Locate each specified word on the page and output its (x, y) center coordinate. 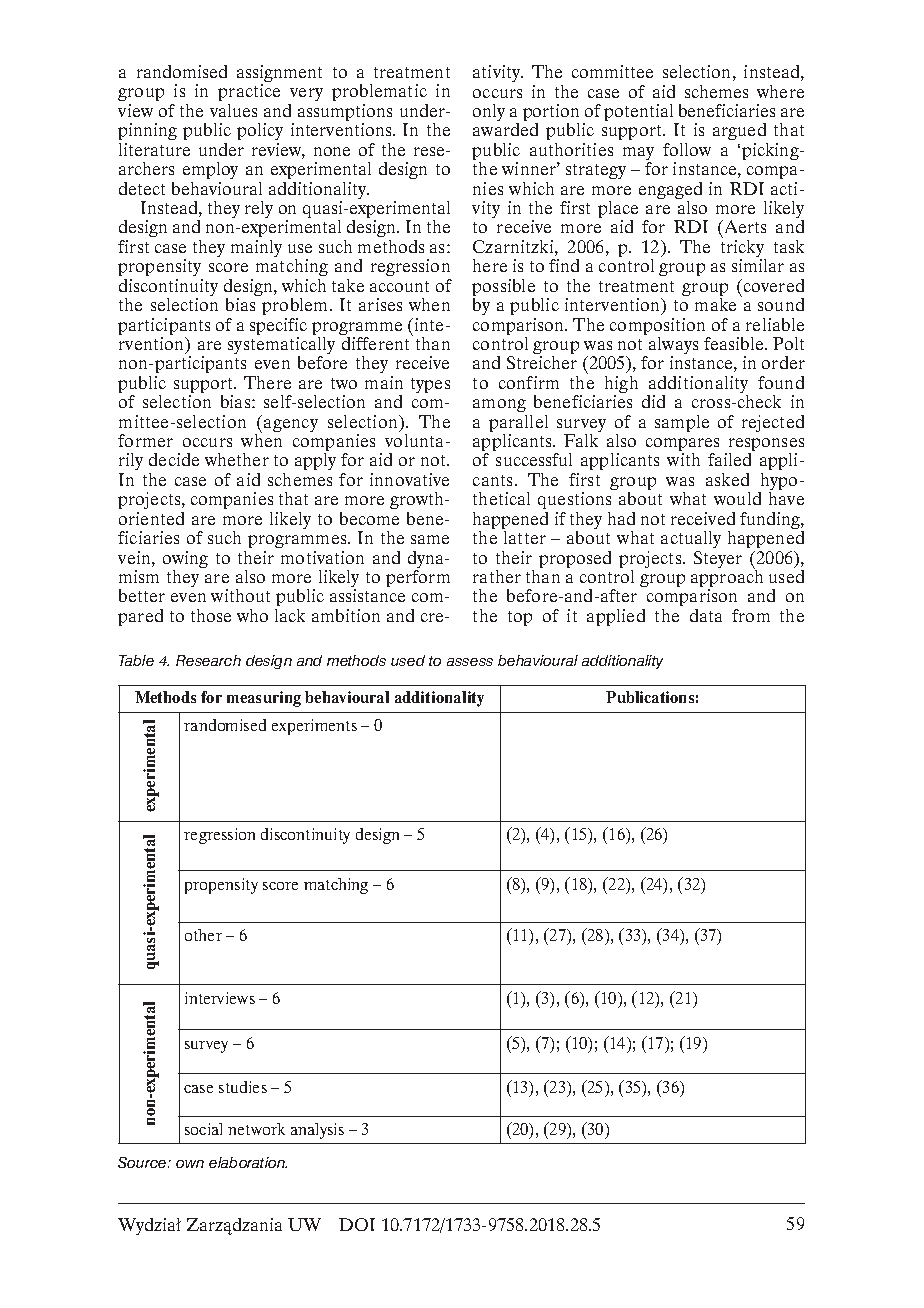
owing (185, 561)
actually (691, 539)
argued (740, 133)
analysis (317, 1131)
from (751, 615)
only (489, 112)
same (430, 539)
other (203, 935)
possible (503, 289)
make (715, 304)
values (233, 110)
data (706, 615)
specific (278, 328)
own (190, 1164)
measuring (264, 699)
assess (470, 662)
